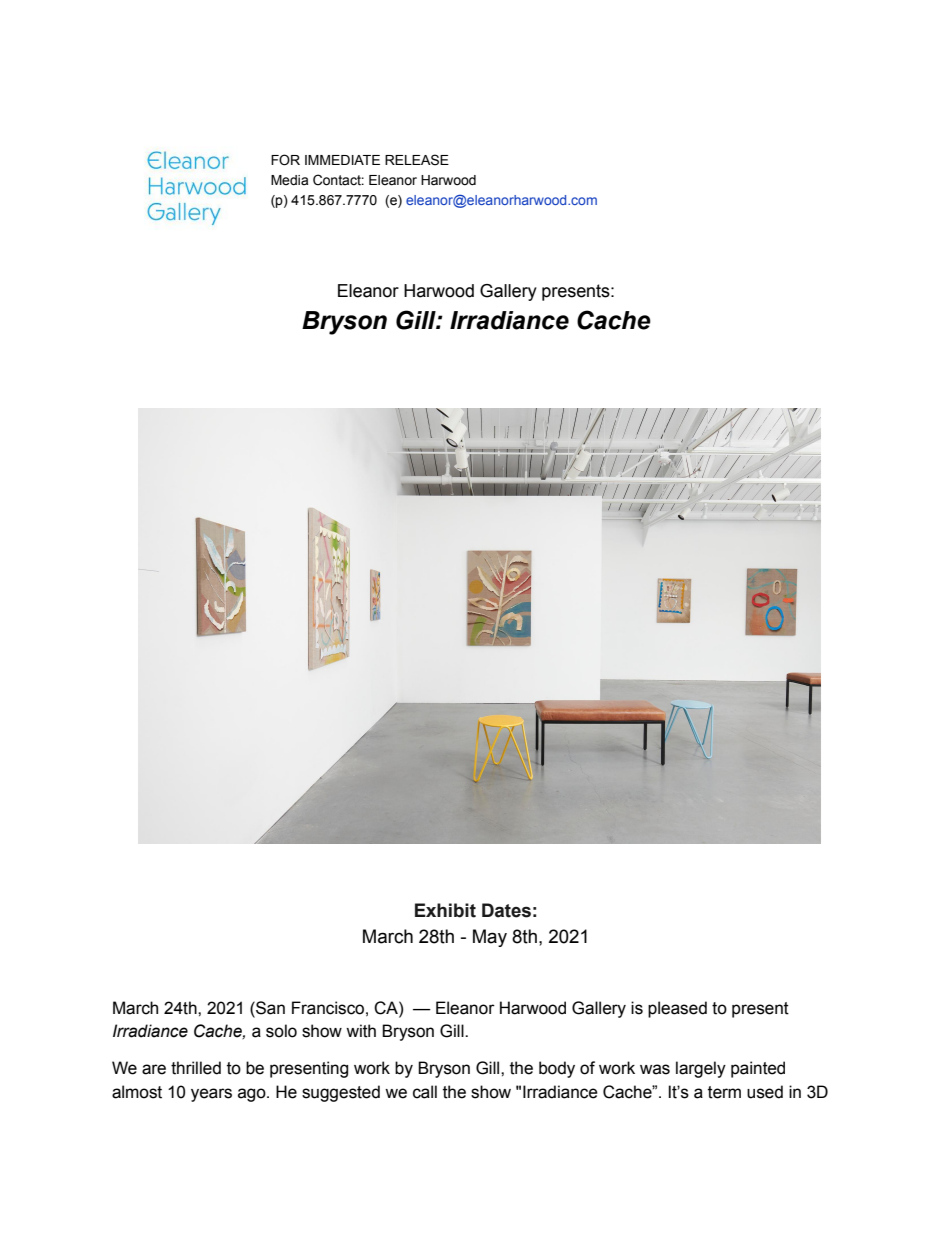  Describe the element at coordinates (425, 1092) in the image. I see `call` at that location.
